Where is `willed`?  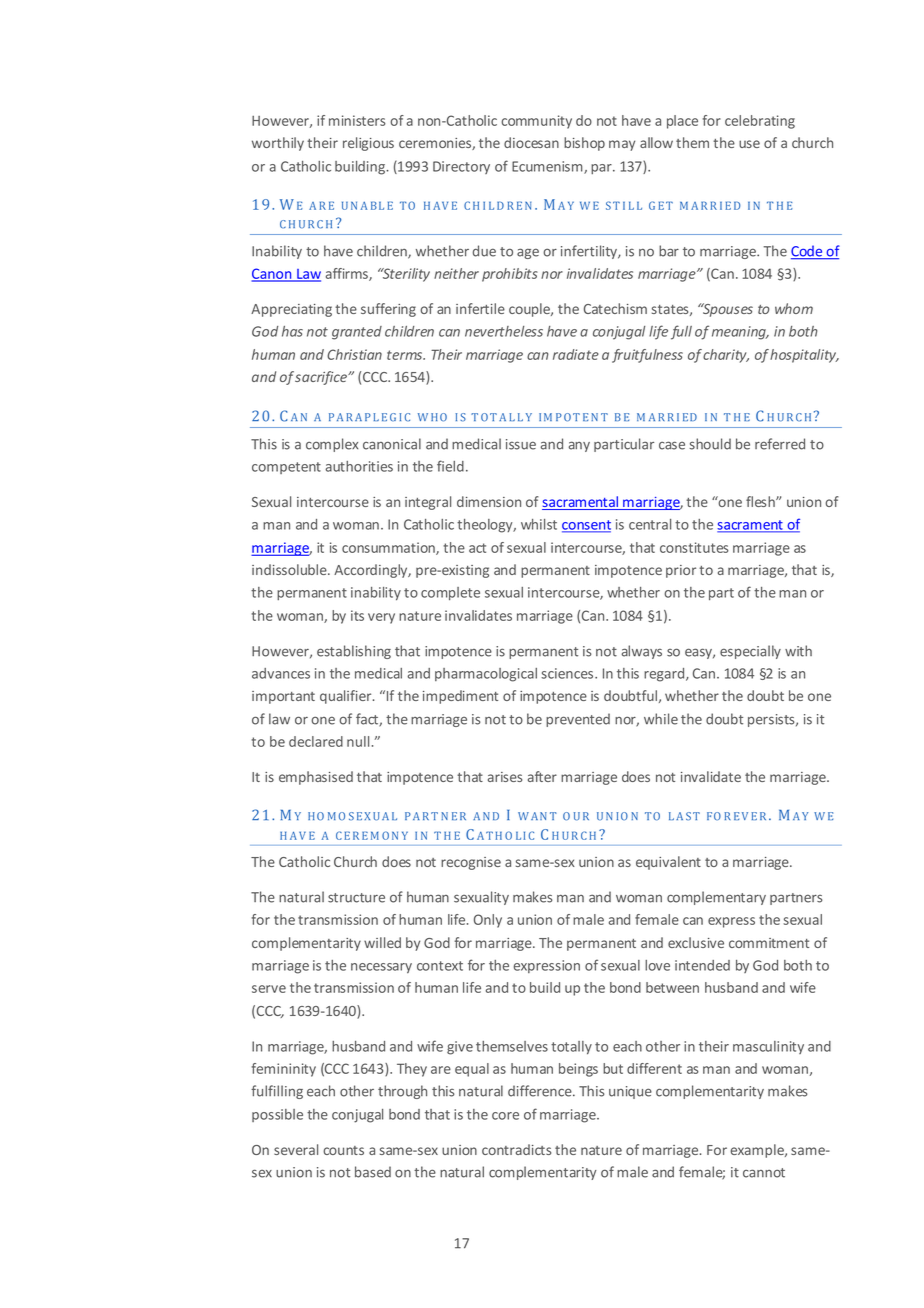 willed is located at coordinates (382, 942).
